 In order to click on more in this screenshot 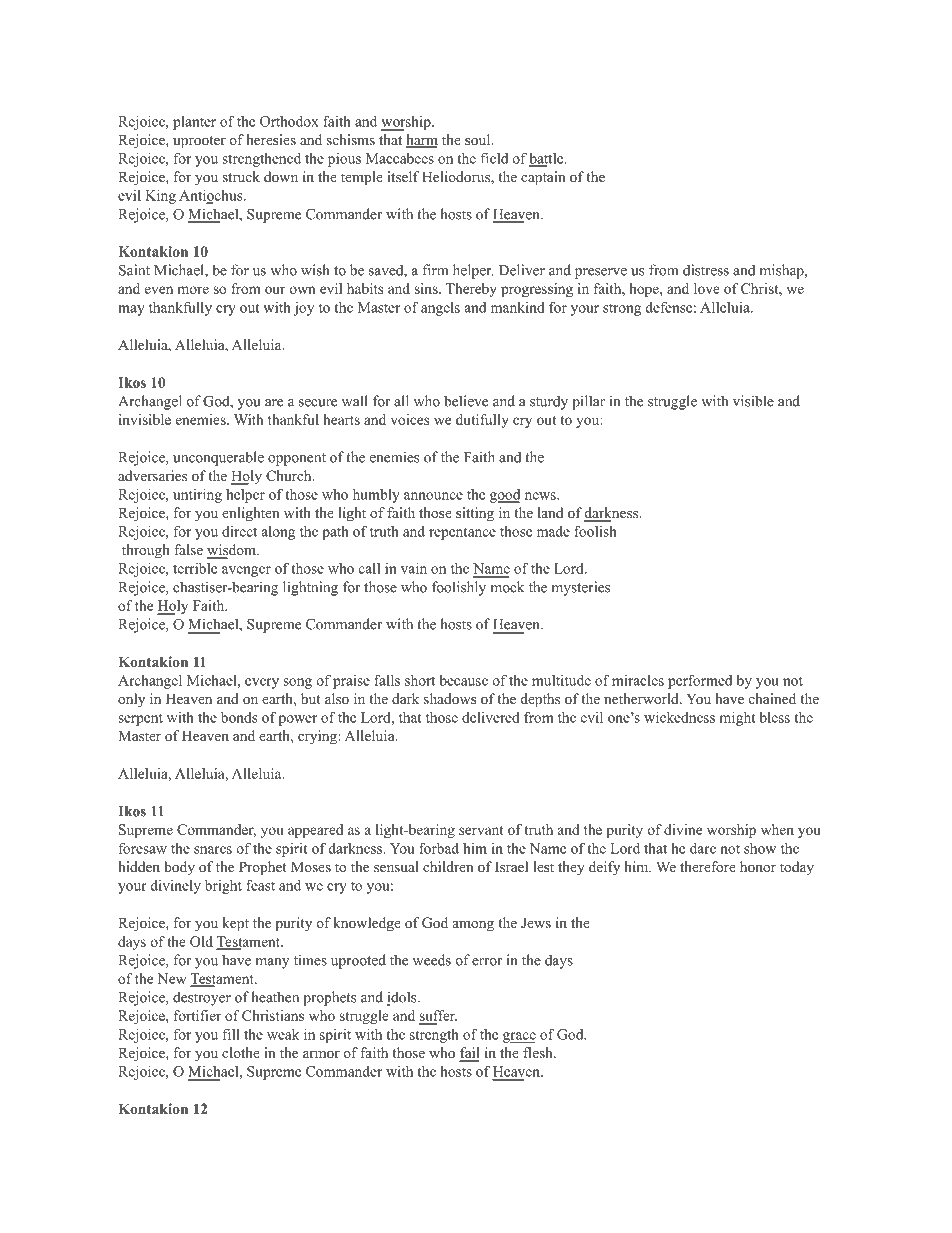, I will do `click(193, 290)`.
